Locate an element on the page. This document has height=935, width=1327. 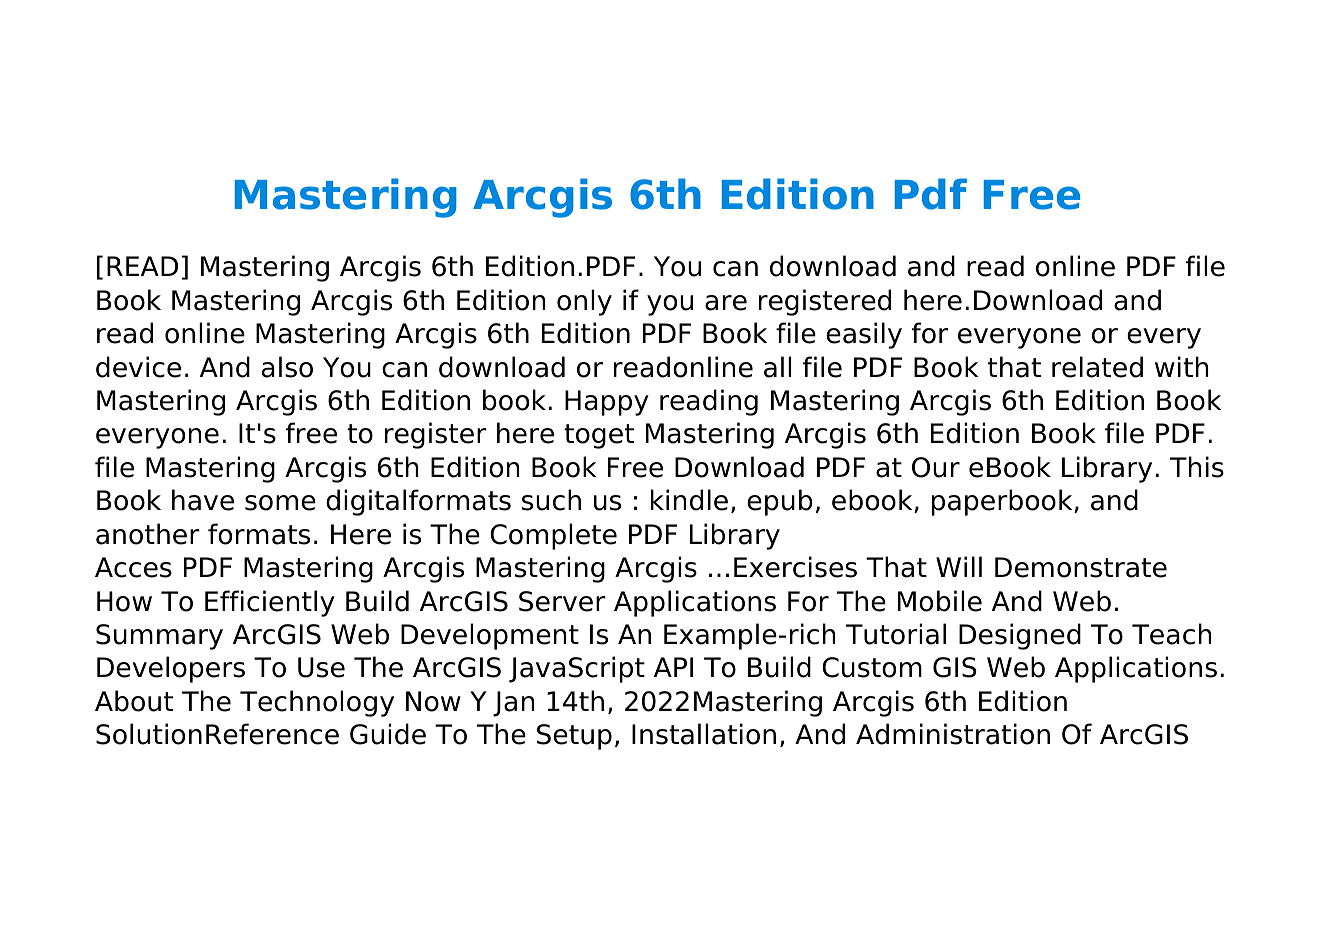
Technology is located at coordinates (317, 703).
